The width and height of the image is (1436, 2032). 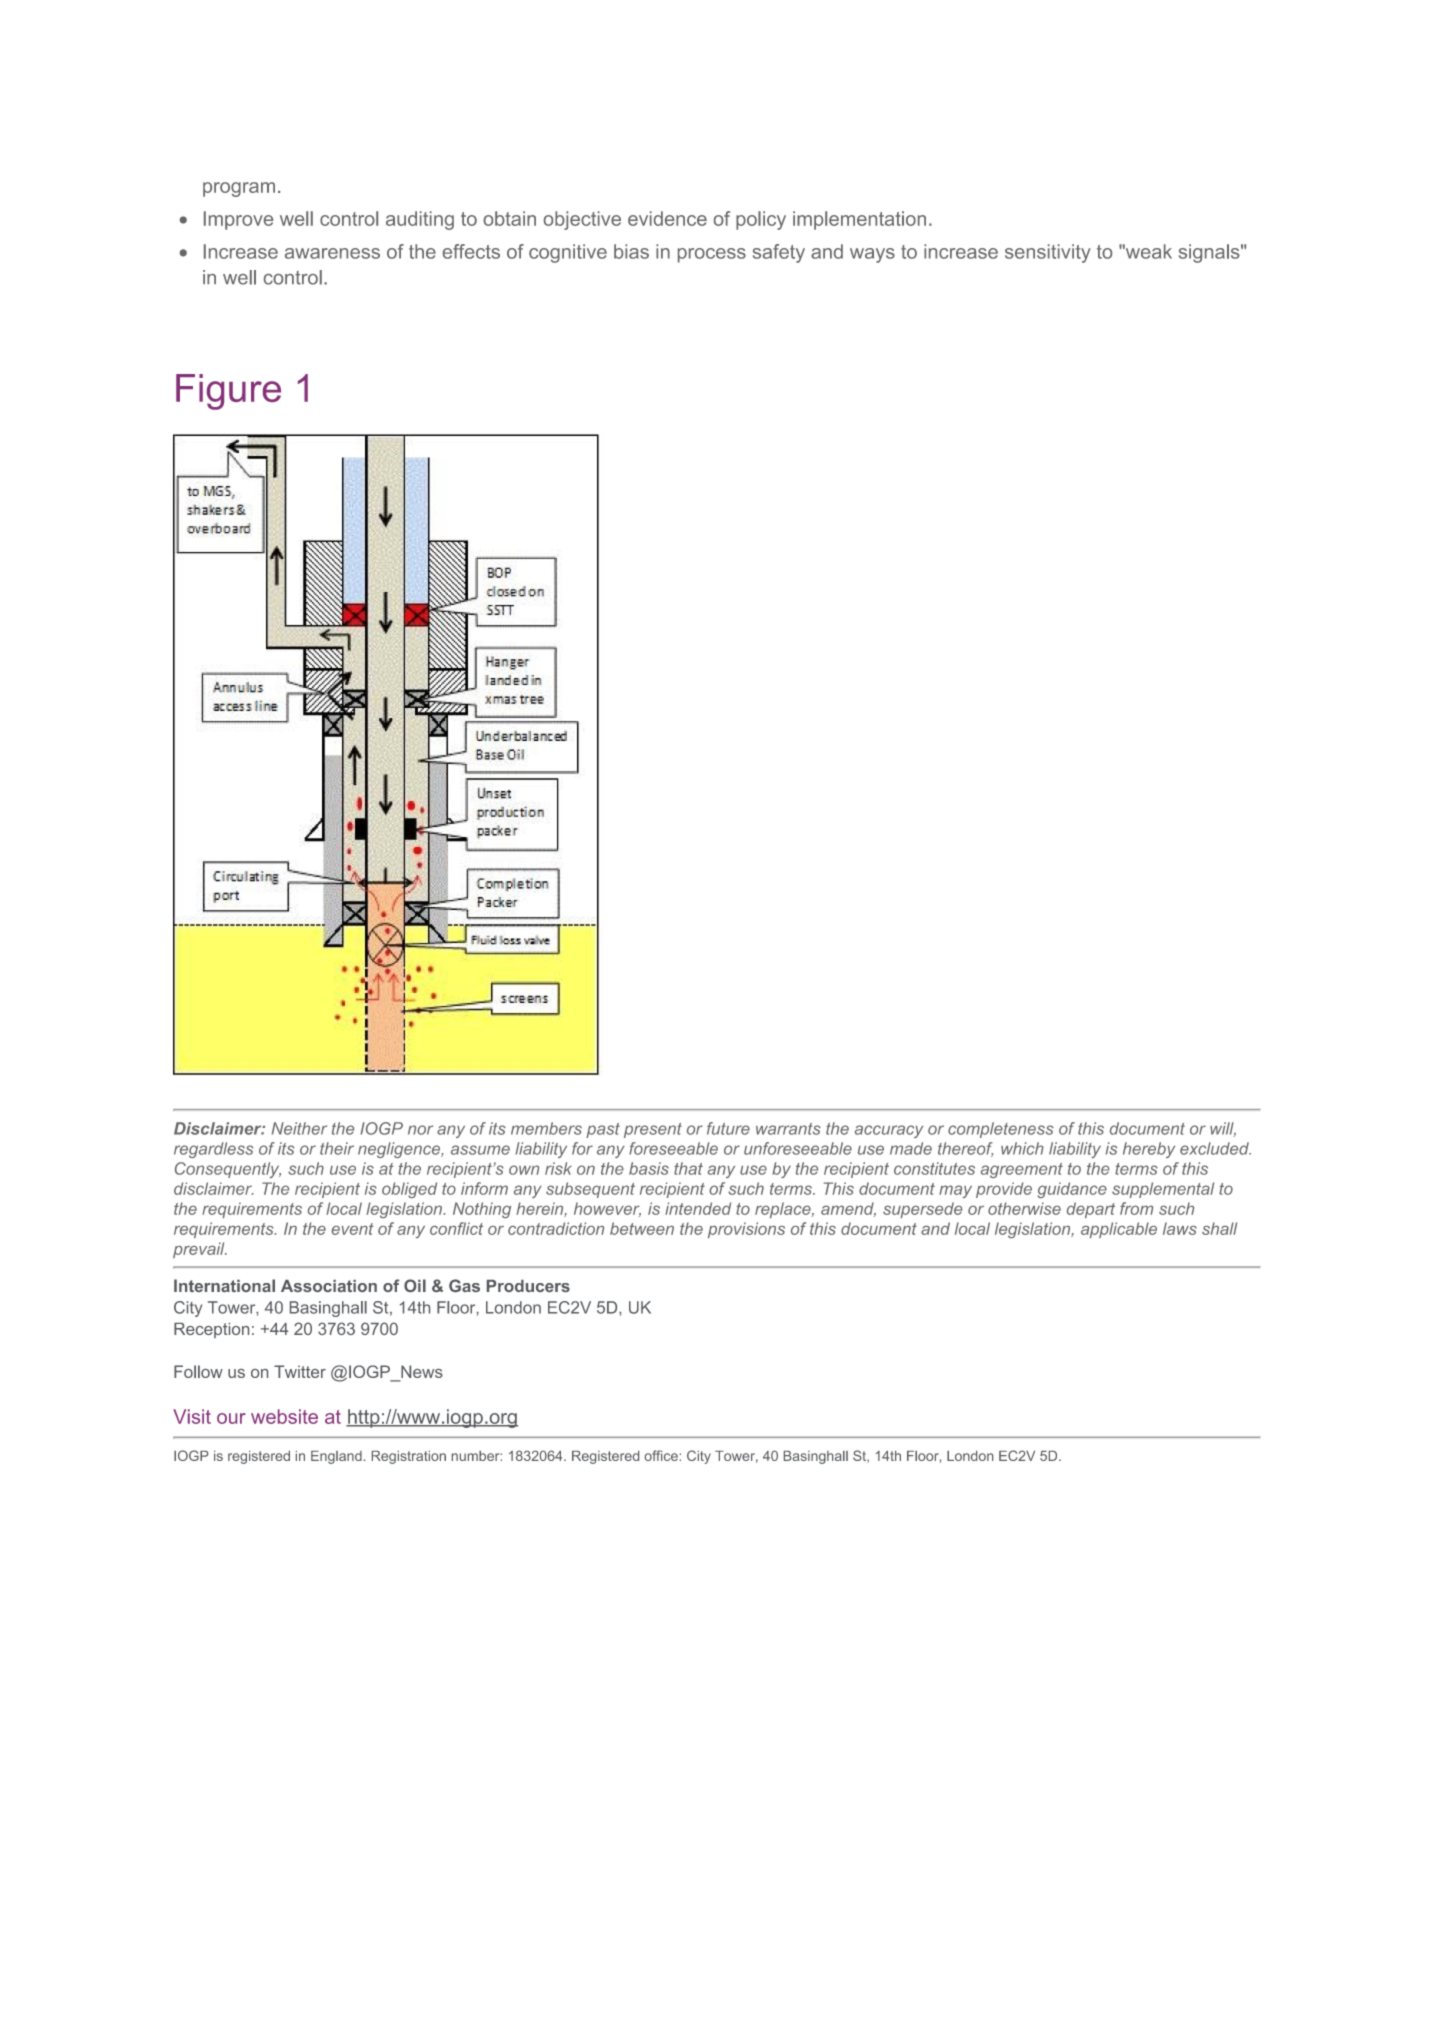 What do you see at coordinates (1223, 1129) in the image?
I see `will` at bounding box center [1223, 1129].
